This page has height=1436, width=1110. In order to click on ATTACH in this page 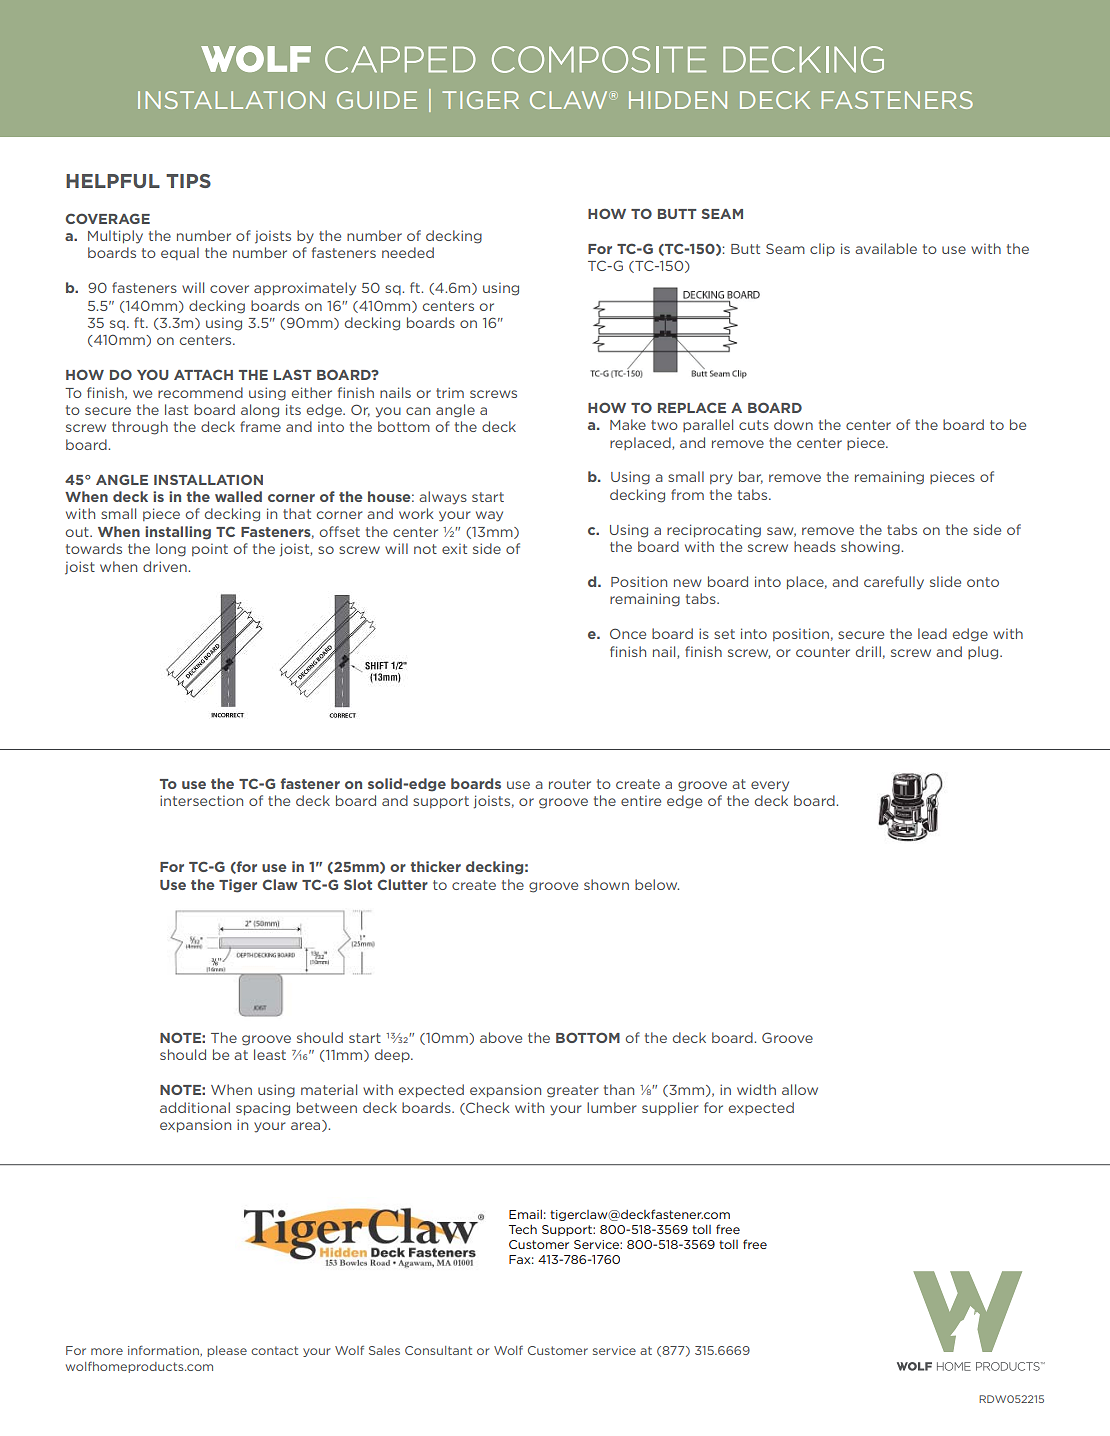, I will do `click(203, 374)`.
